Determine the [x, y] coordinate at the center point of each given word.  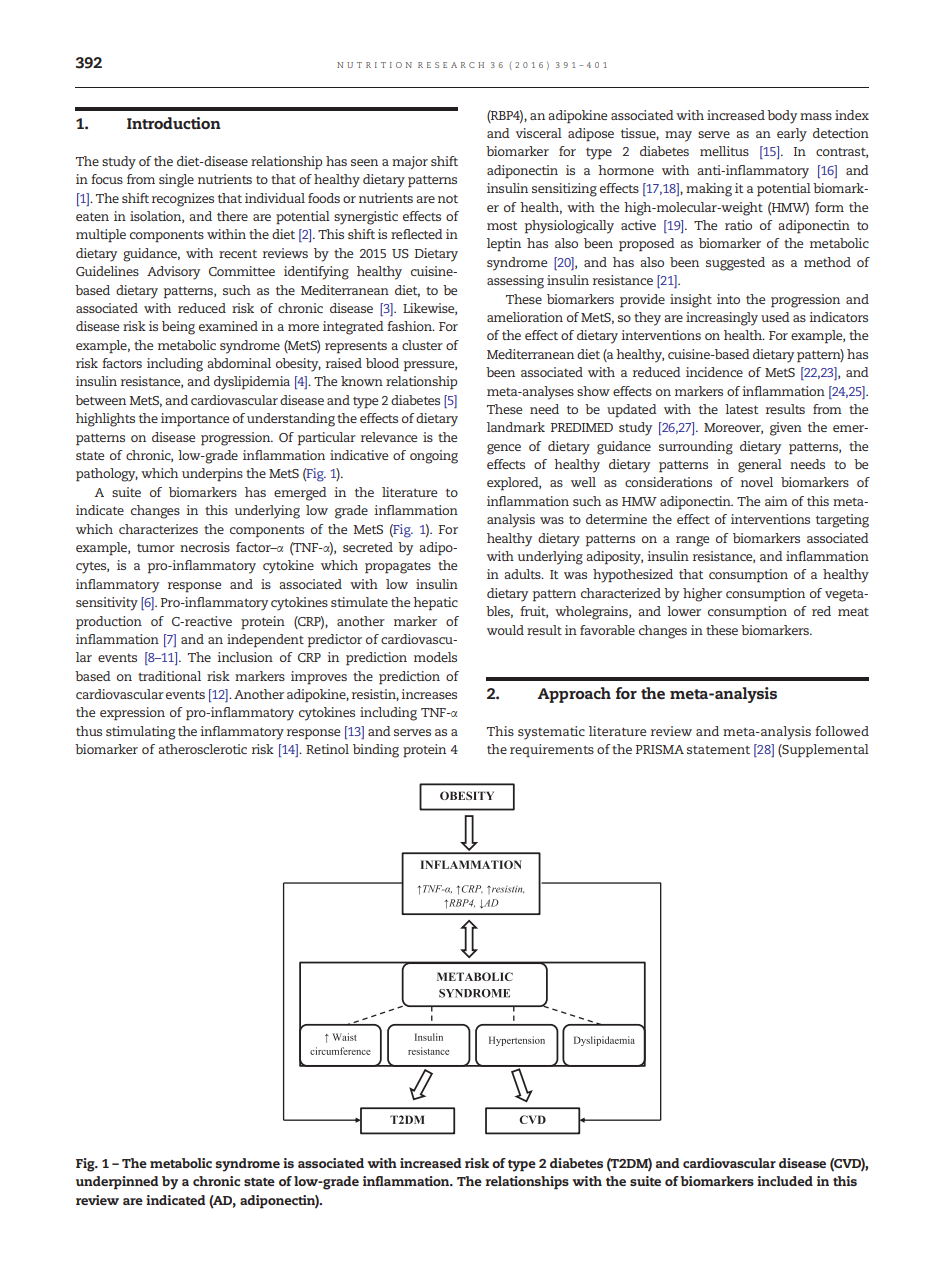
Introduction [174, 123]
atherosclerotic [202, 749]
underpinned [117, 1183]
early [792, 135]
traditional [169, 676]
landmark [516, 427]
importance [195, 420]
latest [741, 409]
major [410, 162]
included [785, 1181]
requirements [552, 751]
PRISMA [660, 749]
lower [684, 611]
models [435, 657]
